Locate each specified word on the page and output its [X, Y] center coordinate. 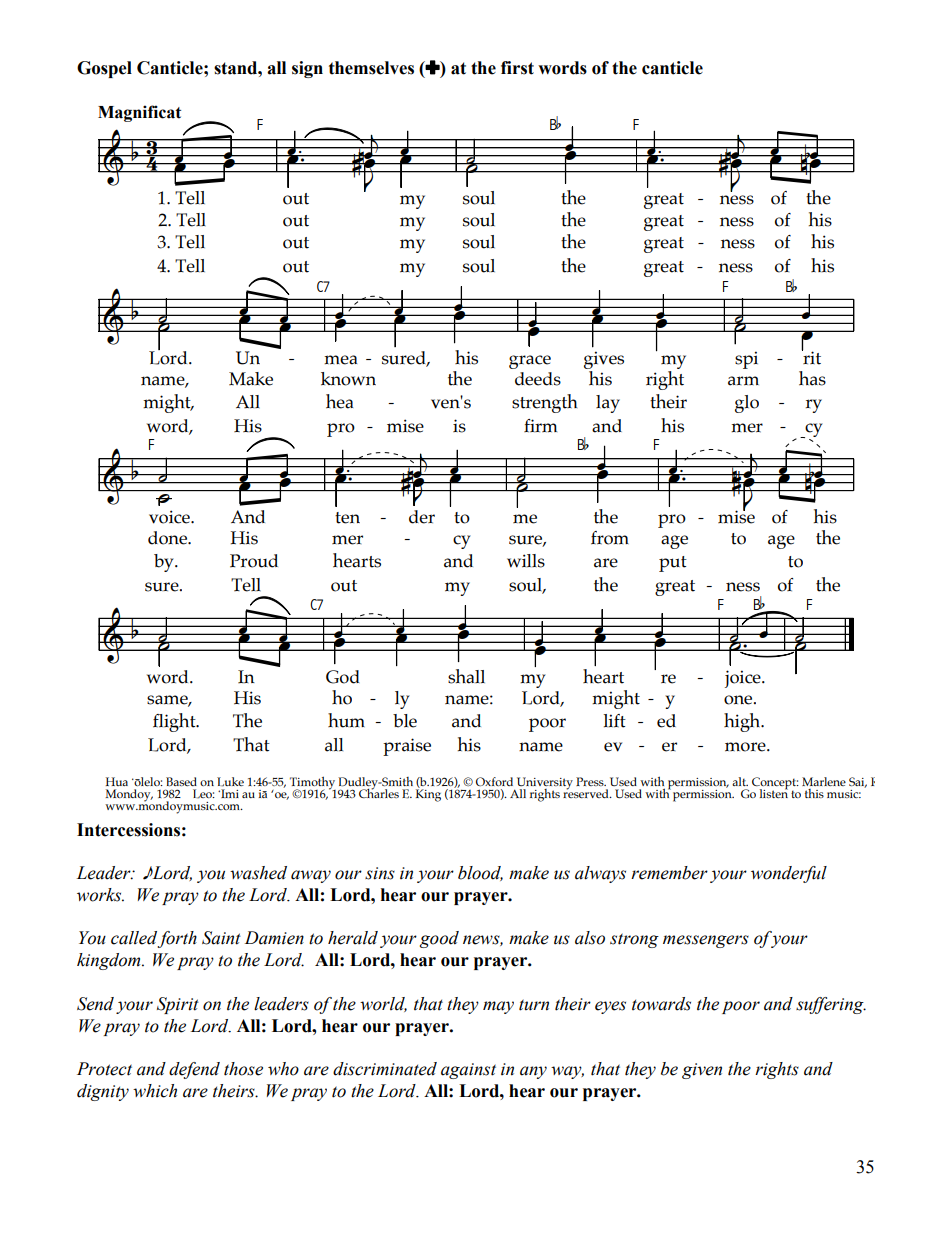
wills [526, 561]
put [673, 564]
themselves [371, 68]
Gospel [104, 69]
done [168, 538]
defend [194, 1070]
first [517, 68]
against [468, 1071]
